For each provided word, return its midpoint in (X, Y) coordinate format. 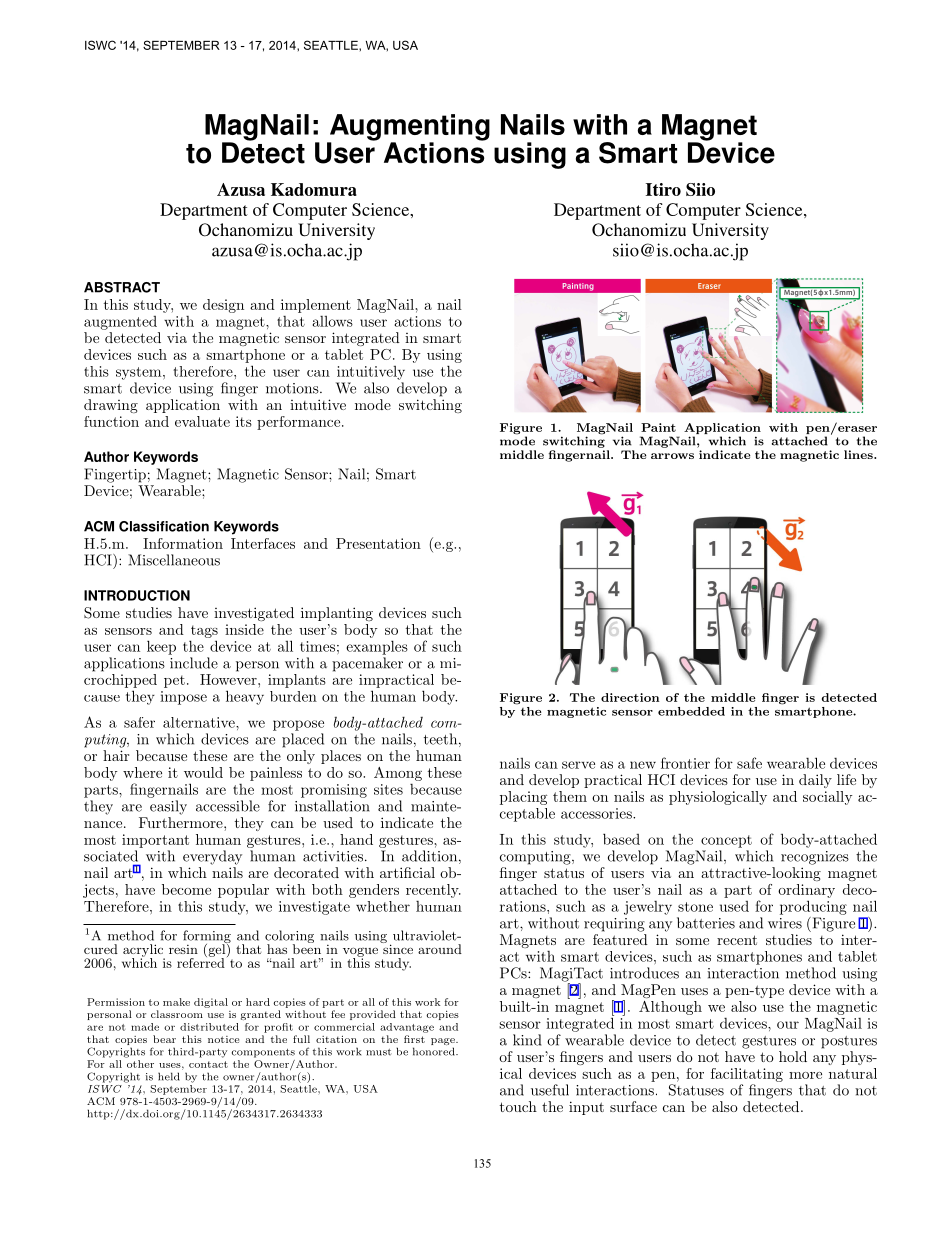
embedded (691, 711)
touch (518, 1106)
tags (204, 631)
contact (208, 1064)
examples (377, 647)
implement (316, 306)
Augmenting (409, 128)
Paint (658, 427)
